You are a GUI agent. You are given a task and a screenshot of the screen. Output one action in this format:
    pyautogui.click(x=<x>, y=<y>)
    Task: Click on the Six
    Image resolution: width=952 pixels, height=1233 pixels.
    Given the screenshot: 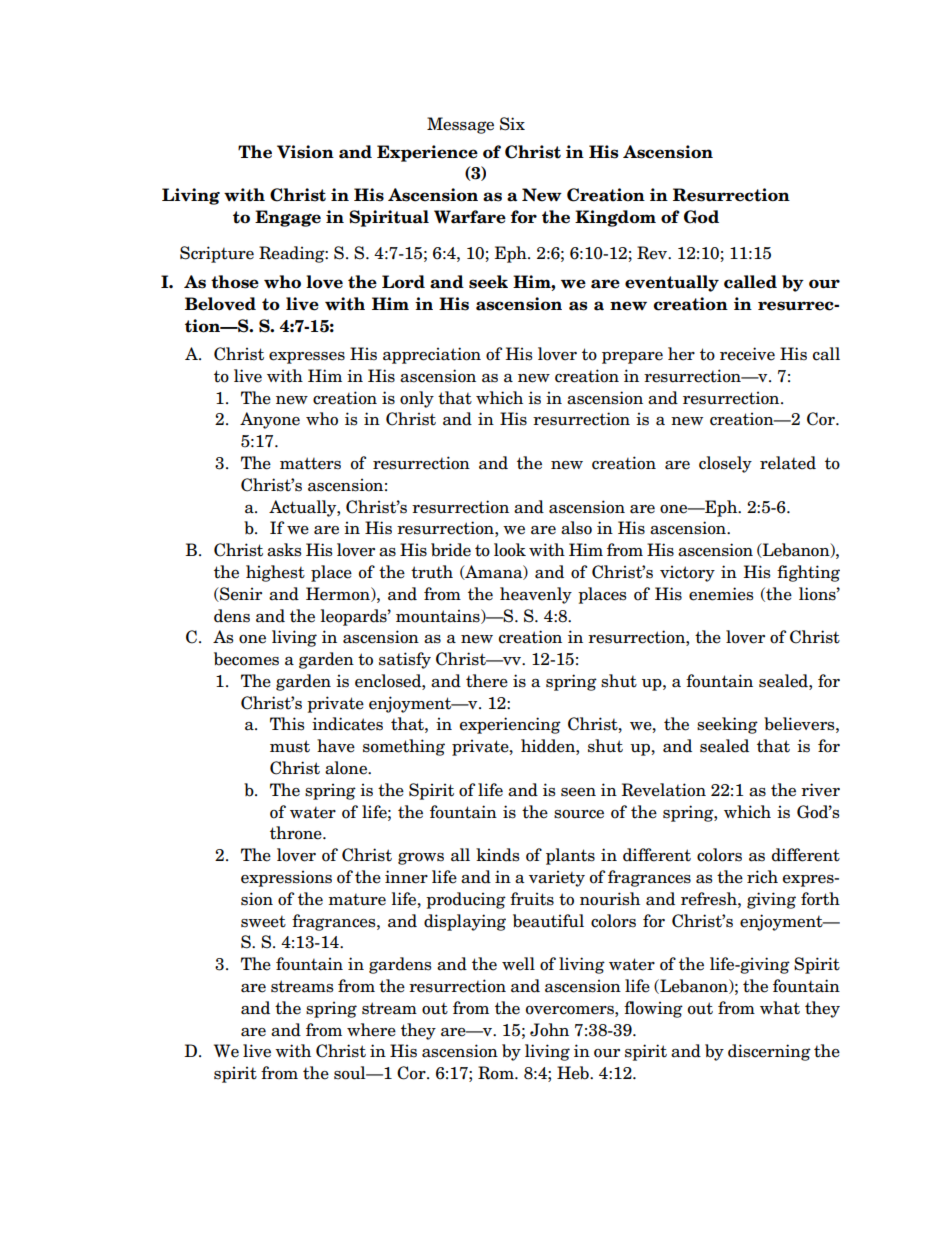 What is the action you would take?
    pyautogui.click(x=512, y=124)
